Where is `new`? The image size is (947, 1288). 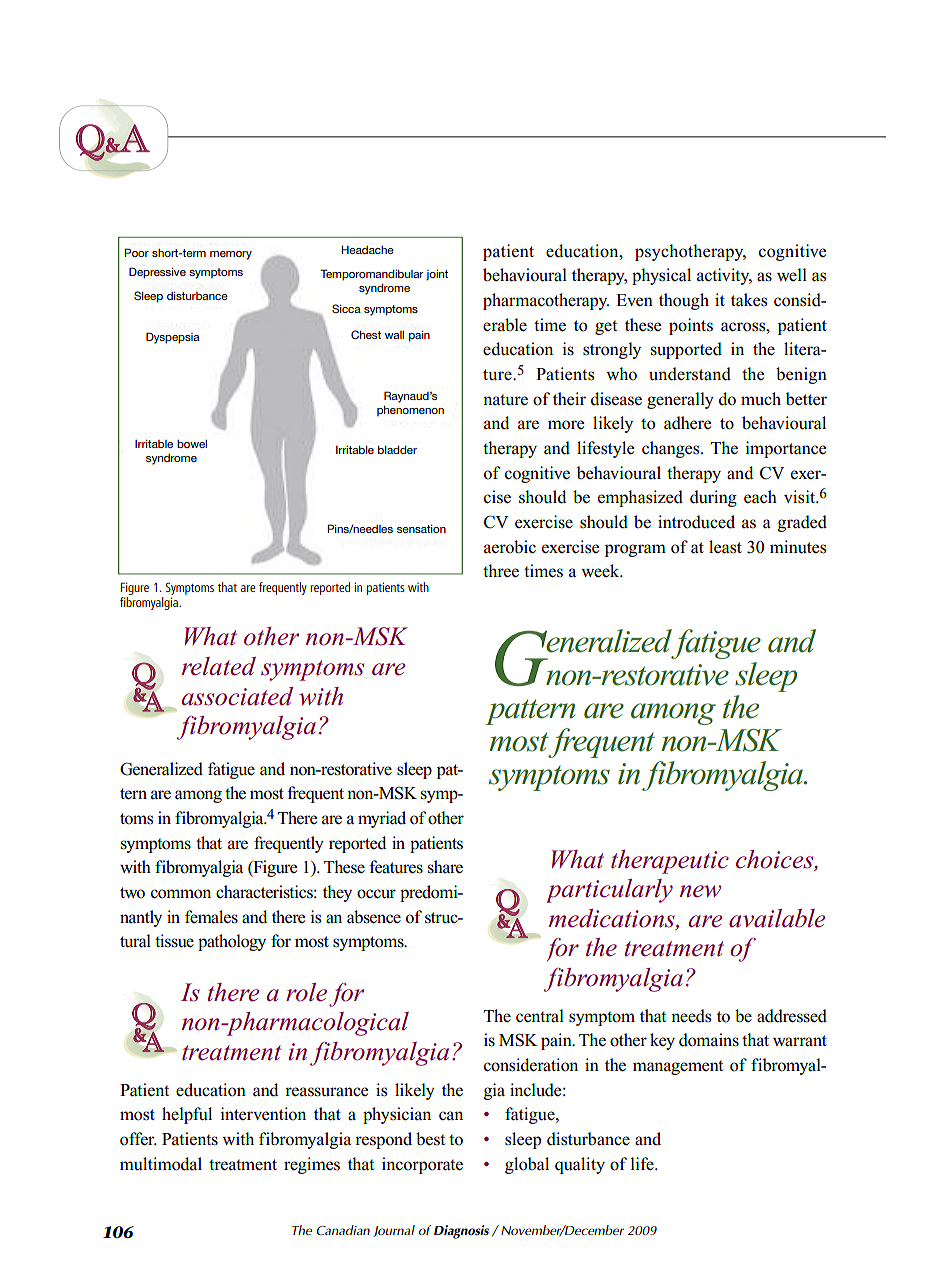 new is located at coordinates (700, 891).
